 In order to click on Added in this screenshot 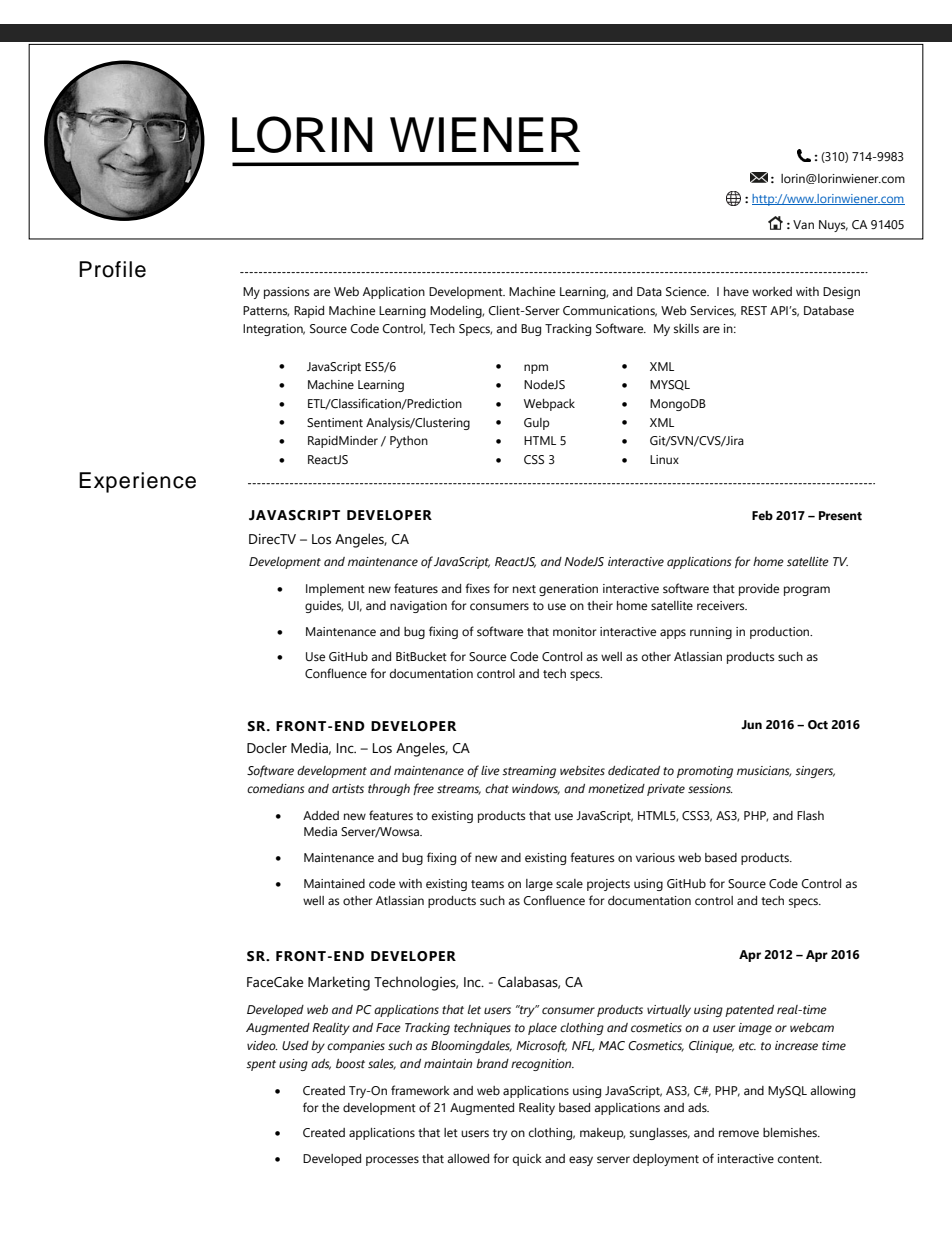, I will do `click(321, 815)`.
